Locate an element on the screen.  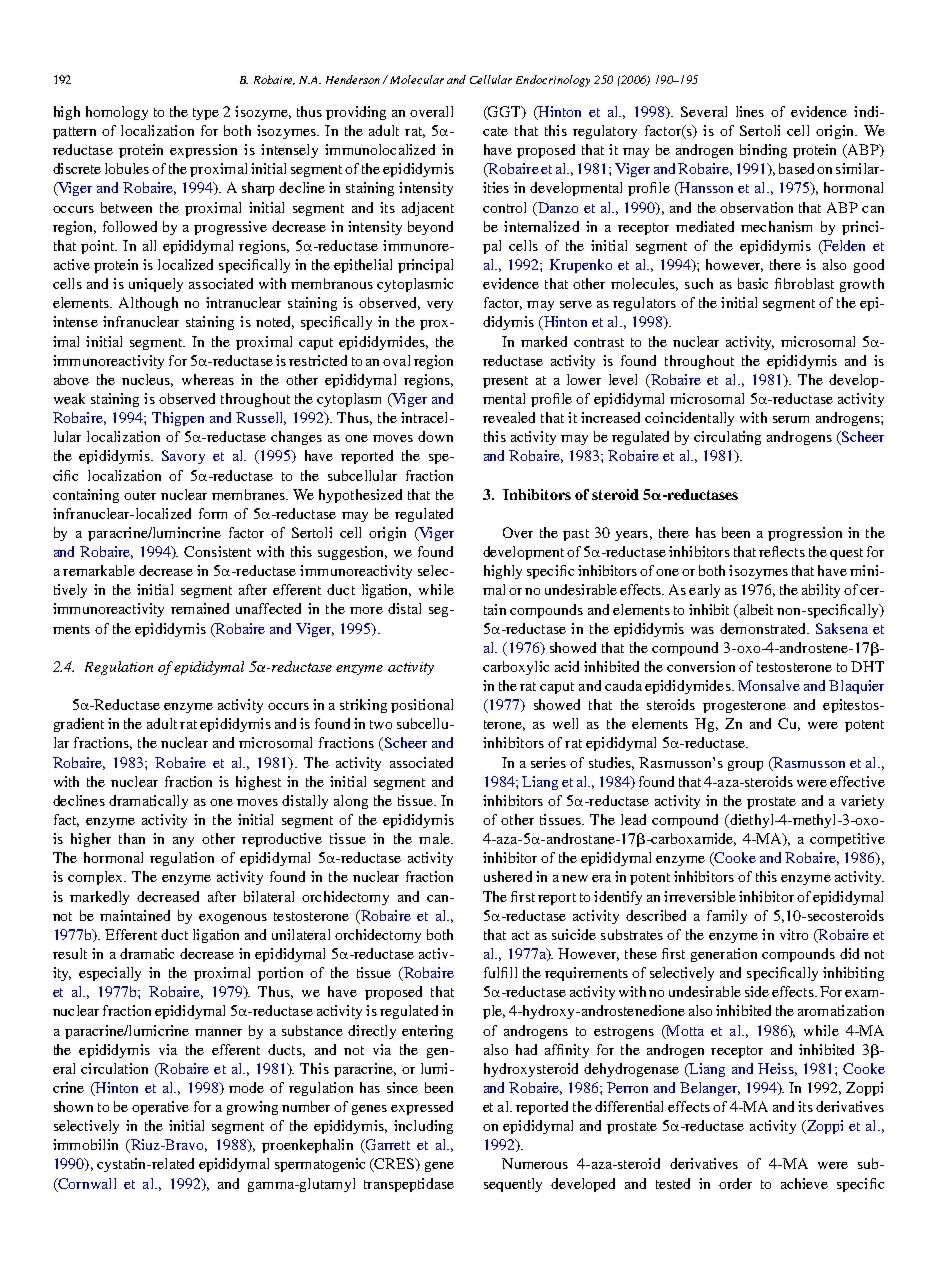
including is located at coordinates (423, 1127).
